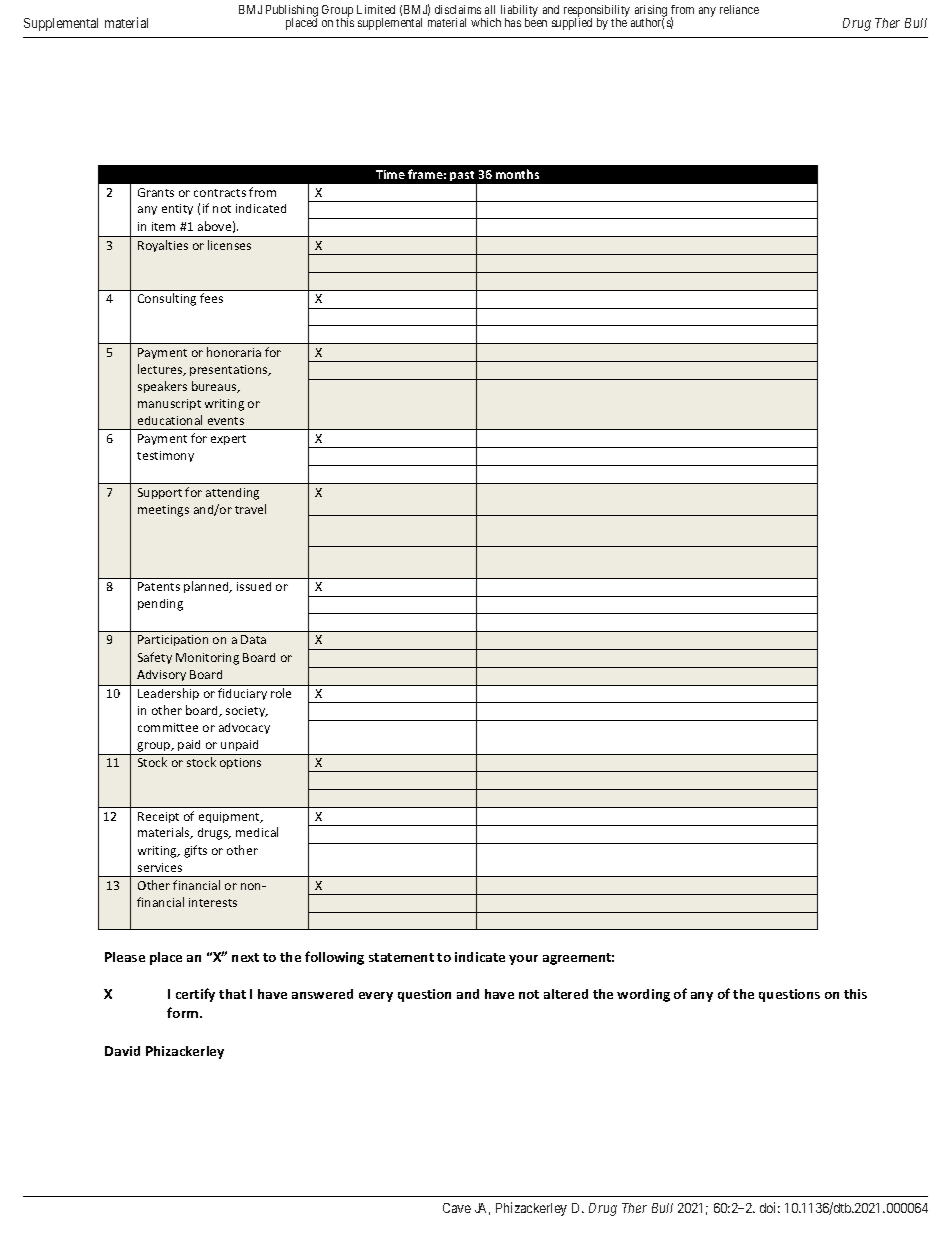 This document has width=952, height=1233. What do you see at coordinates (458, 9) in the document?
I see `disclaims` at bounding box center [458, 9].
